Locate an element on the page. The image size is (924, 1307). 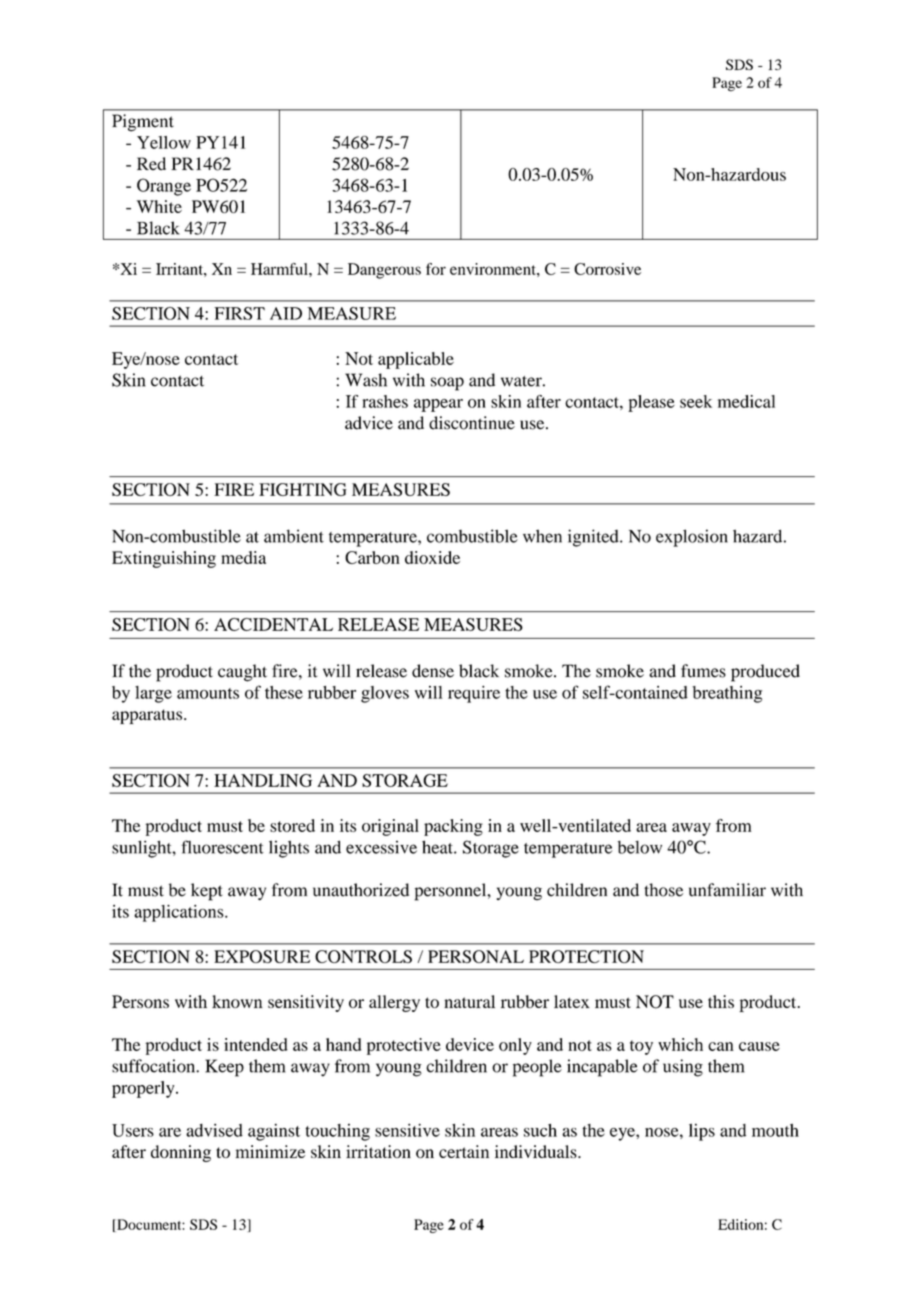
amounts is located at coordinates (208, 693).
